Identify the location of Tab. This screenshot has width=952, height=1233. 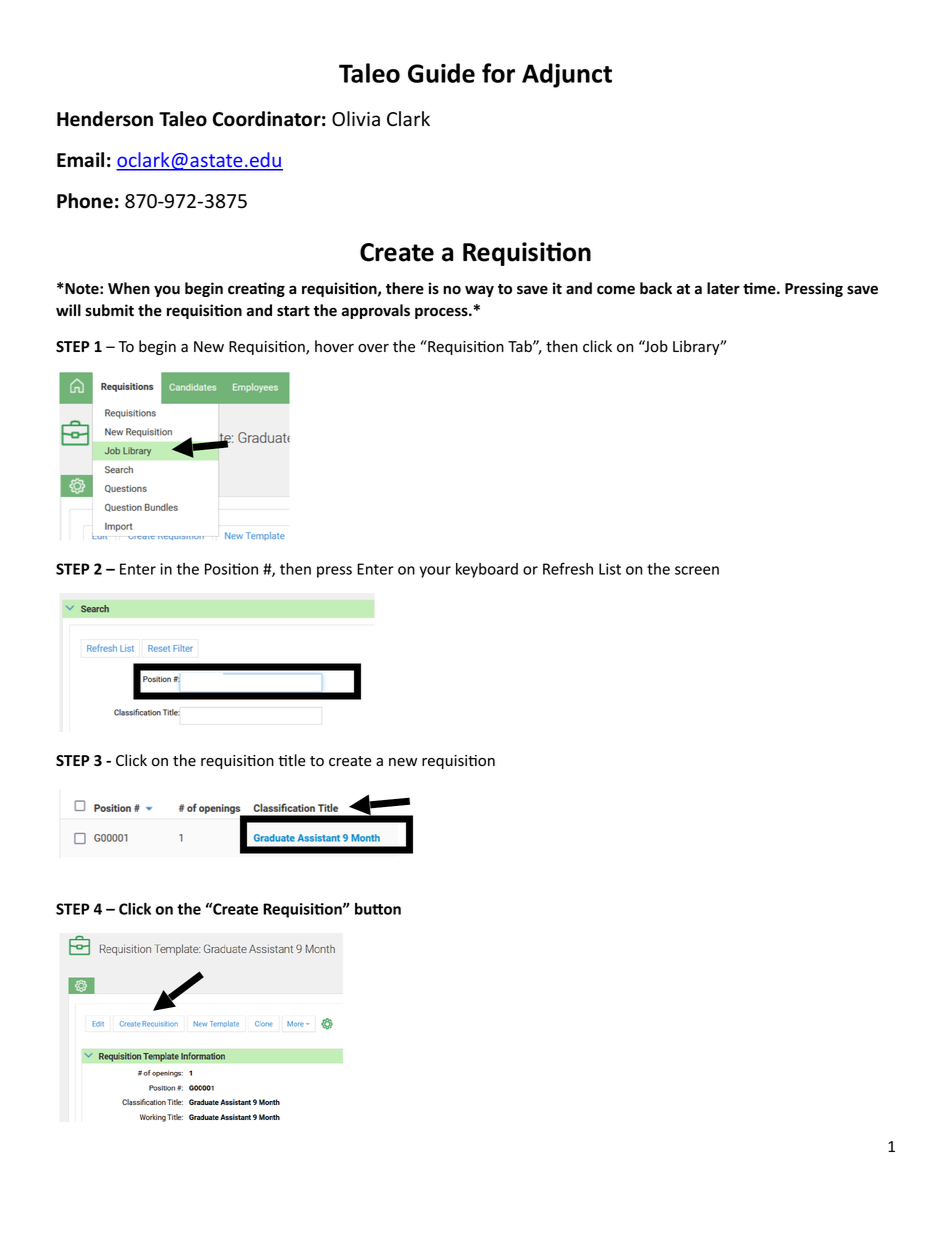
(521, 346).
